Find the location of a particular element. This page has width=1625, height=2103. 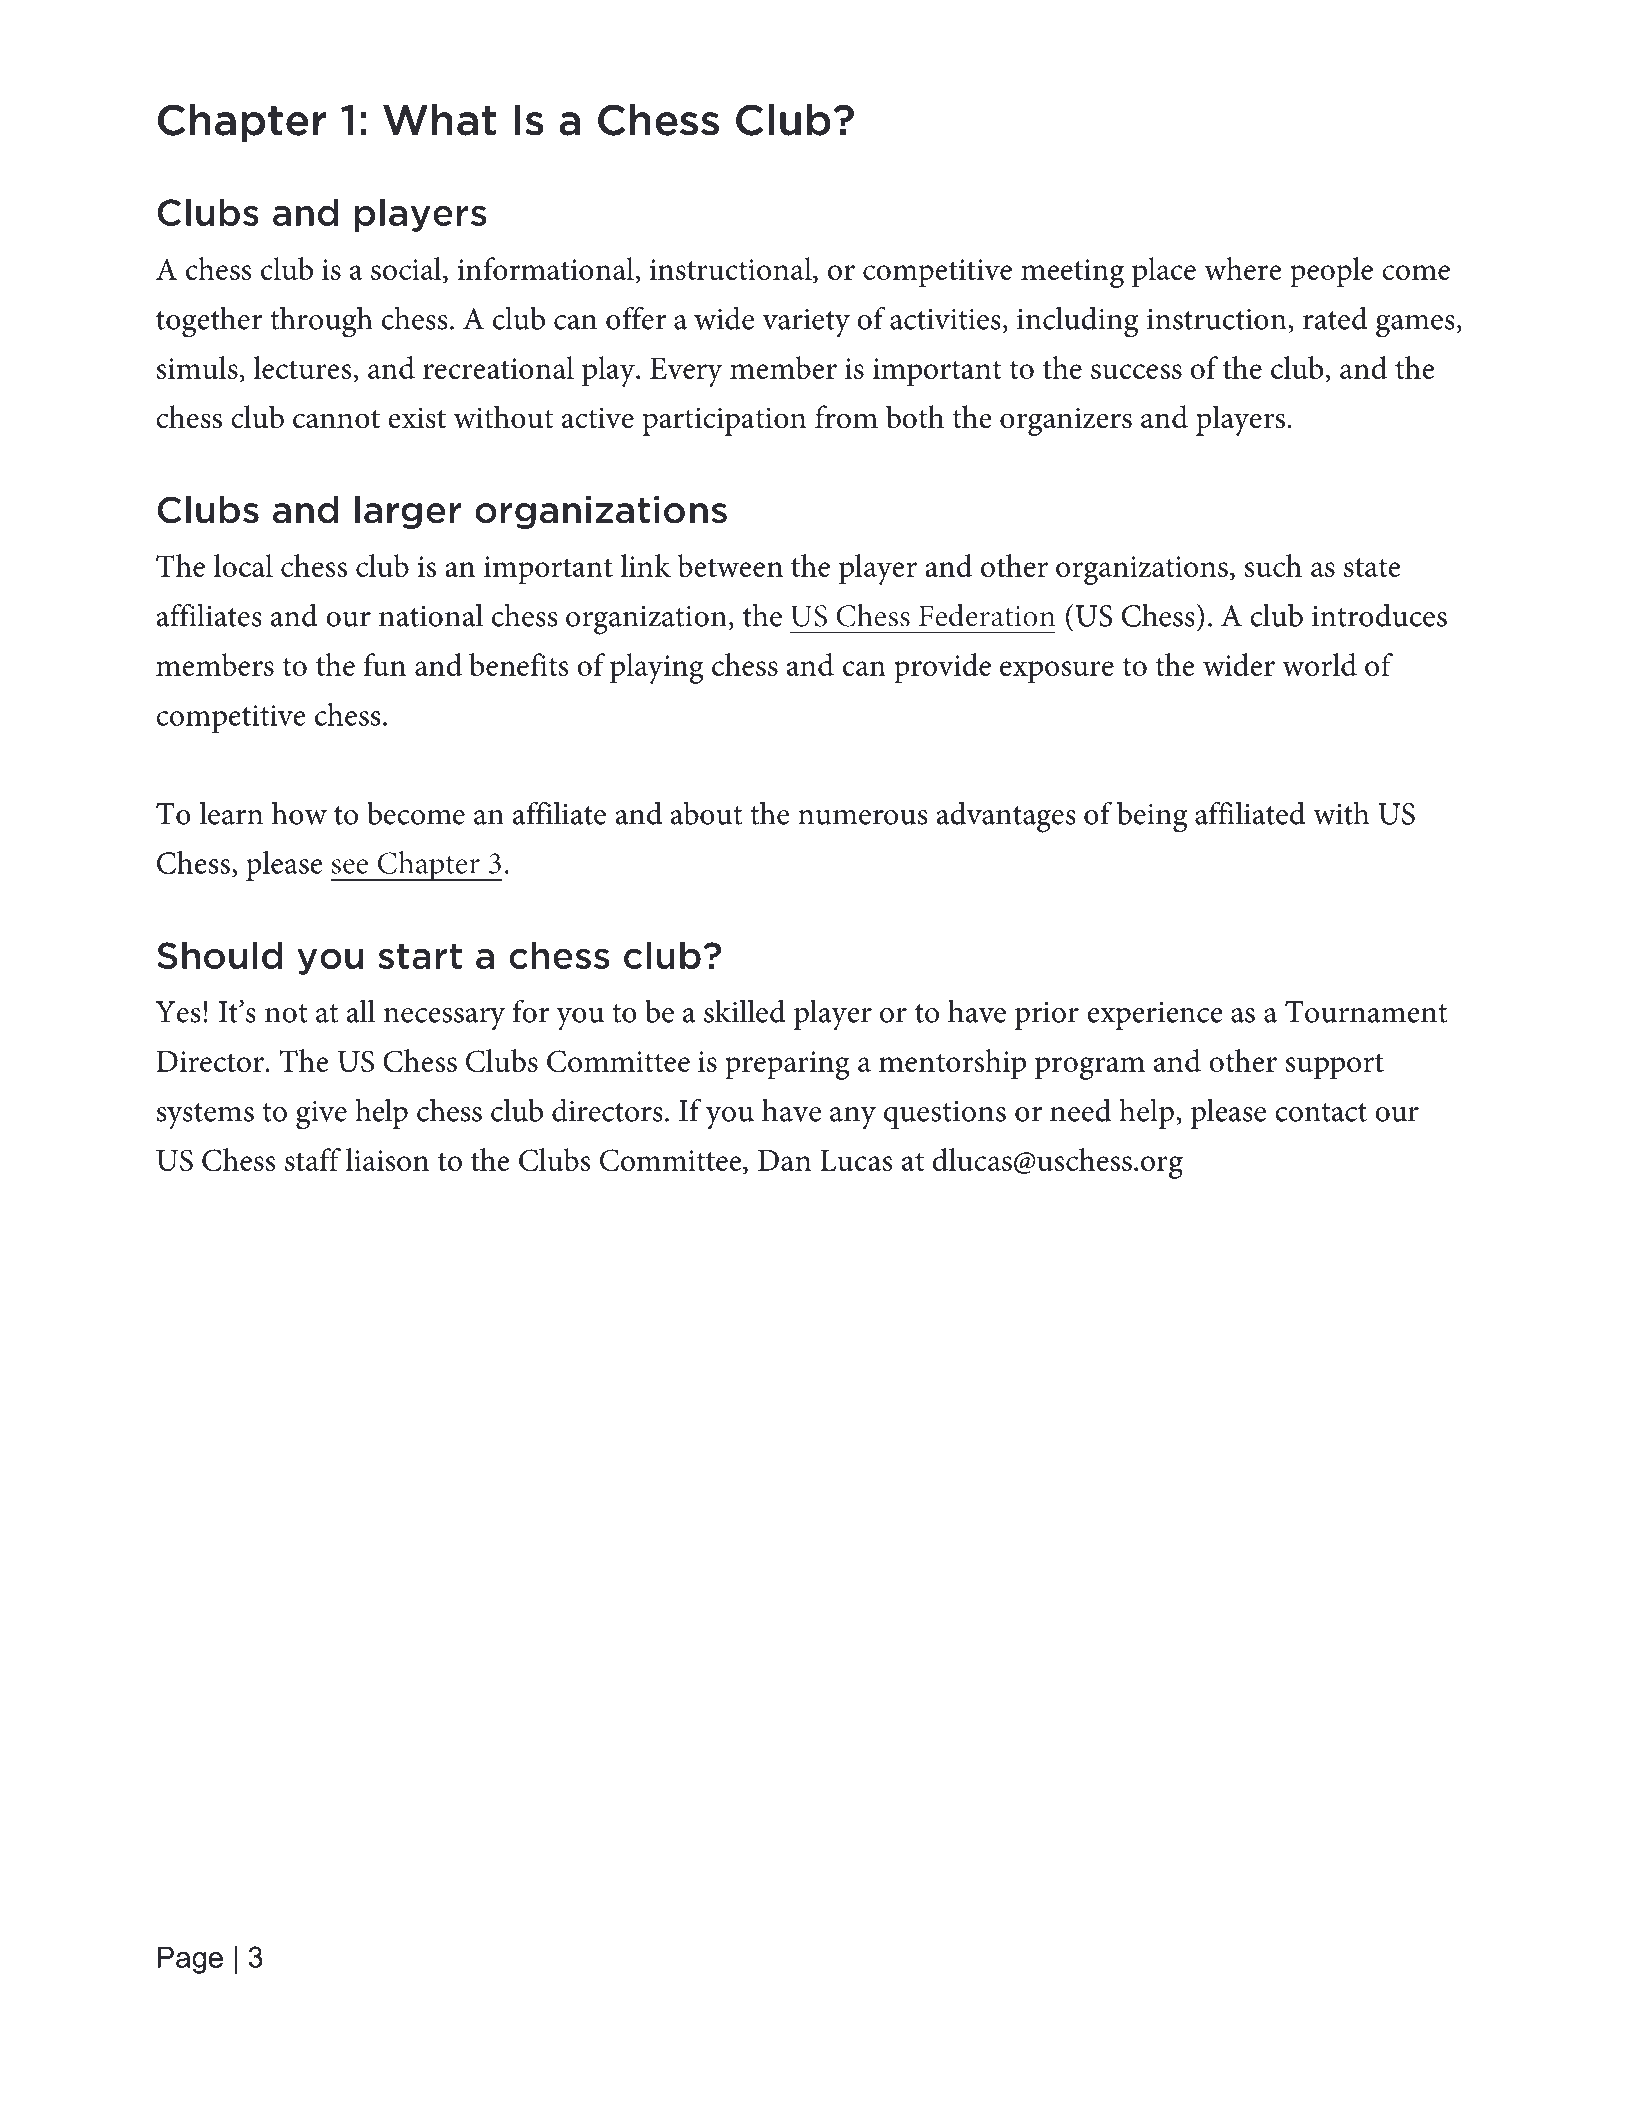

preparing is located at coordinates (787, 1065).
